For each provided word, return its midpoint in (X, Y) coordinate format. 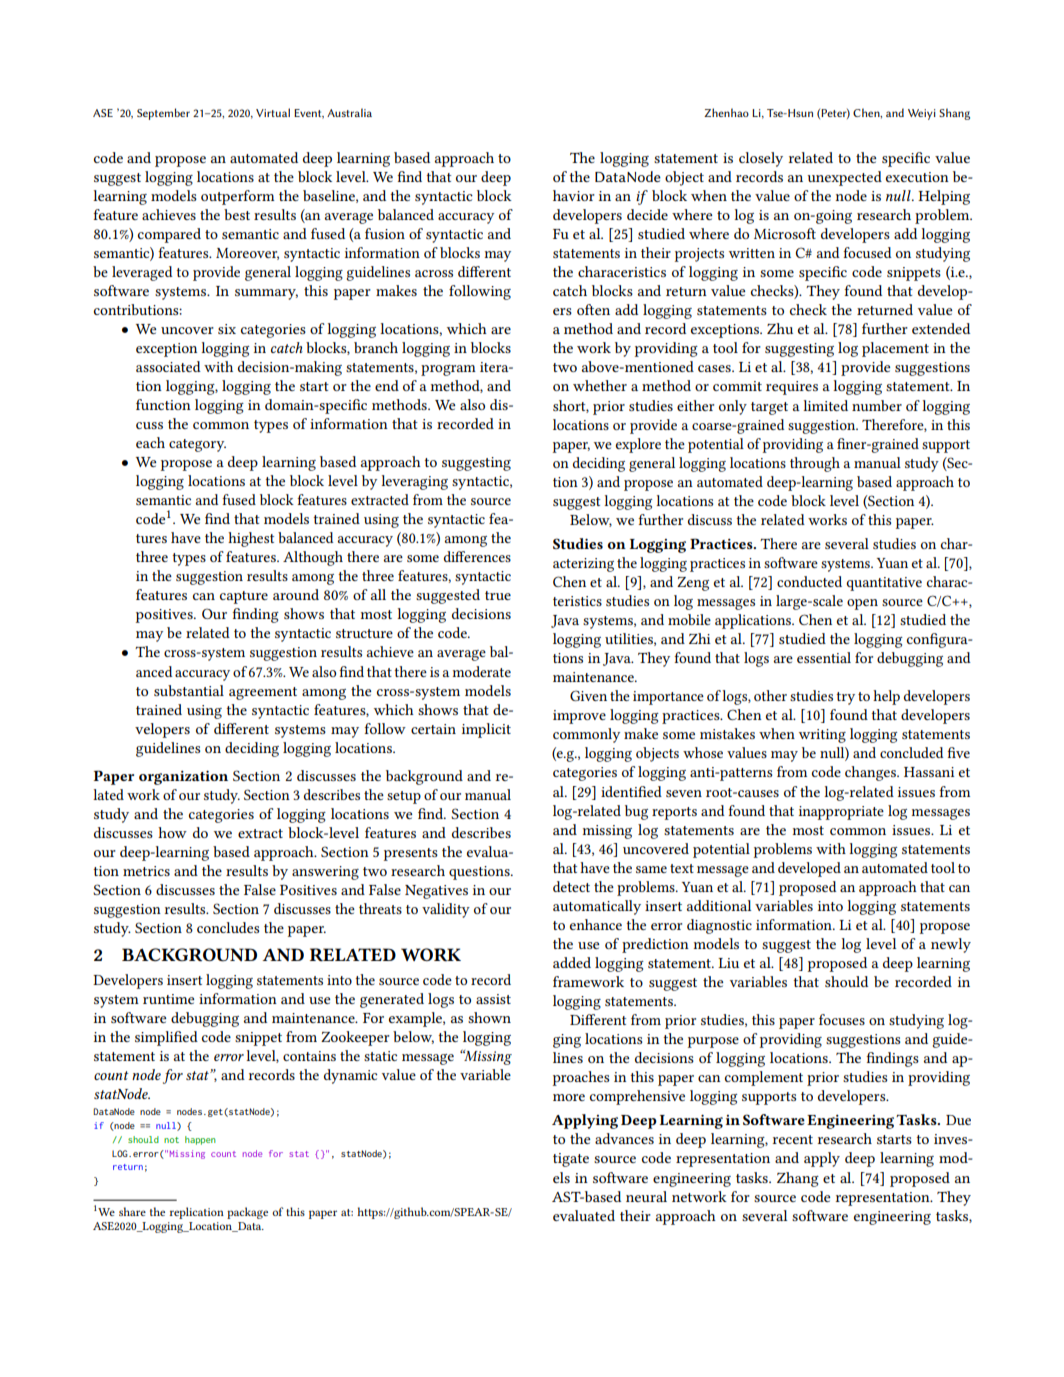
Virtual (273, 112)
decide (647, 214)
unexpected (844, 178)
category (197, 445)
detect (571, 886)
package (247, 1213)
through (815, 464)
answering (325, 873)
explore (638, 445)
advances (624, 1138)
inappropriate (841, 813)
